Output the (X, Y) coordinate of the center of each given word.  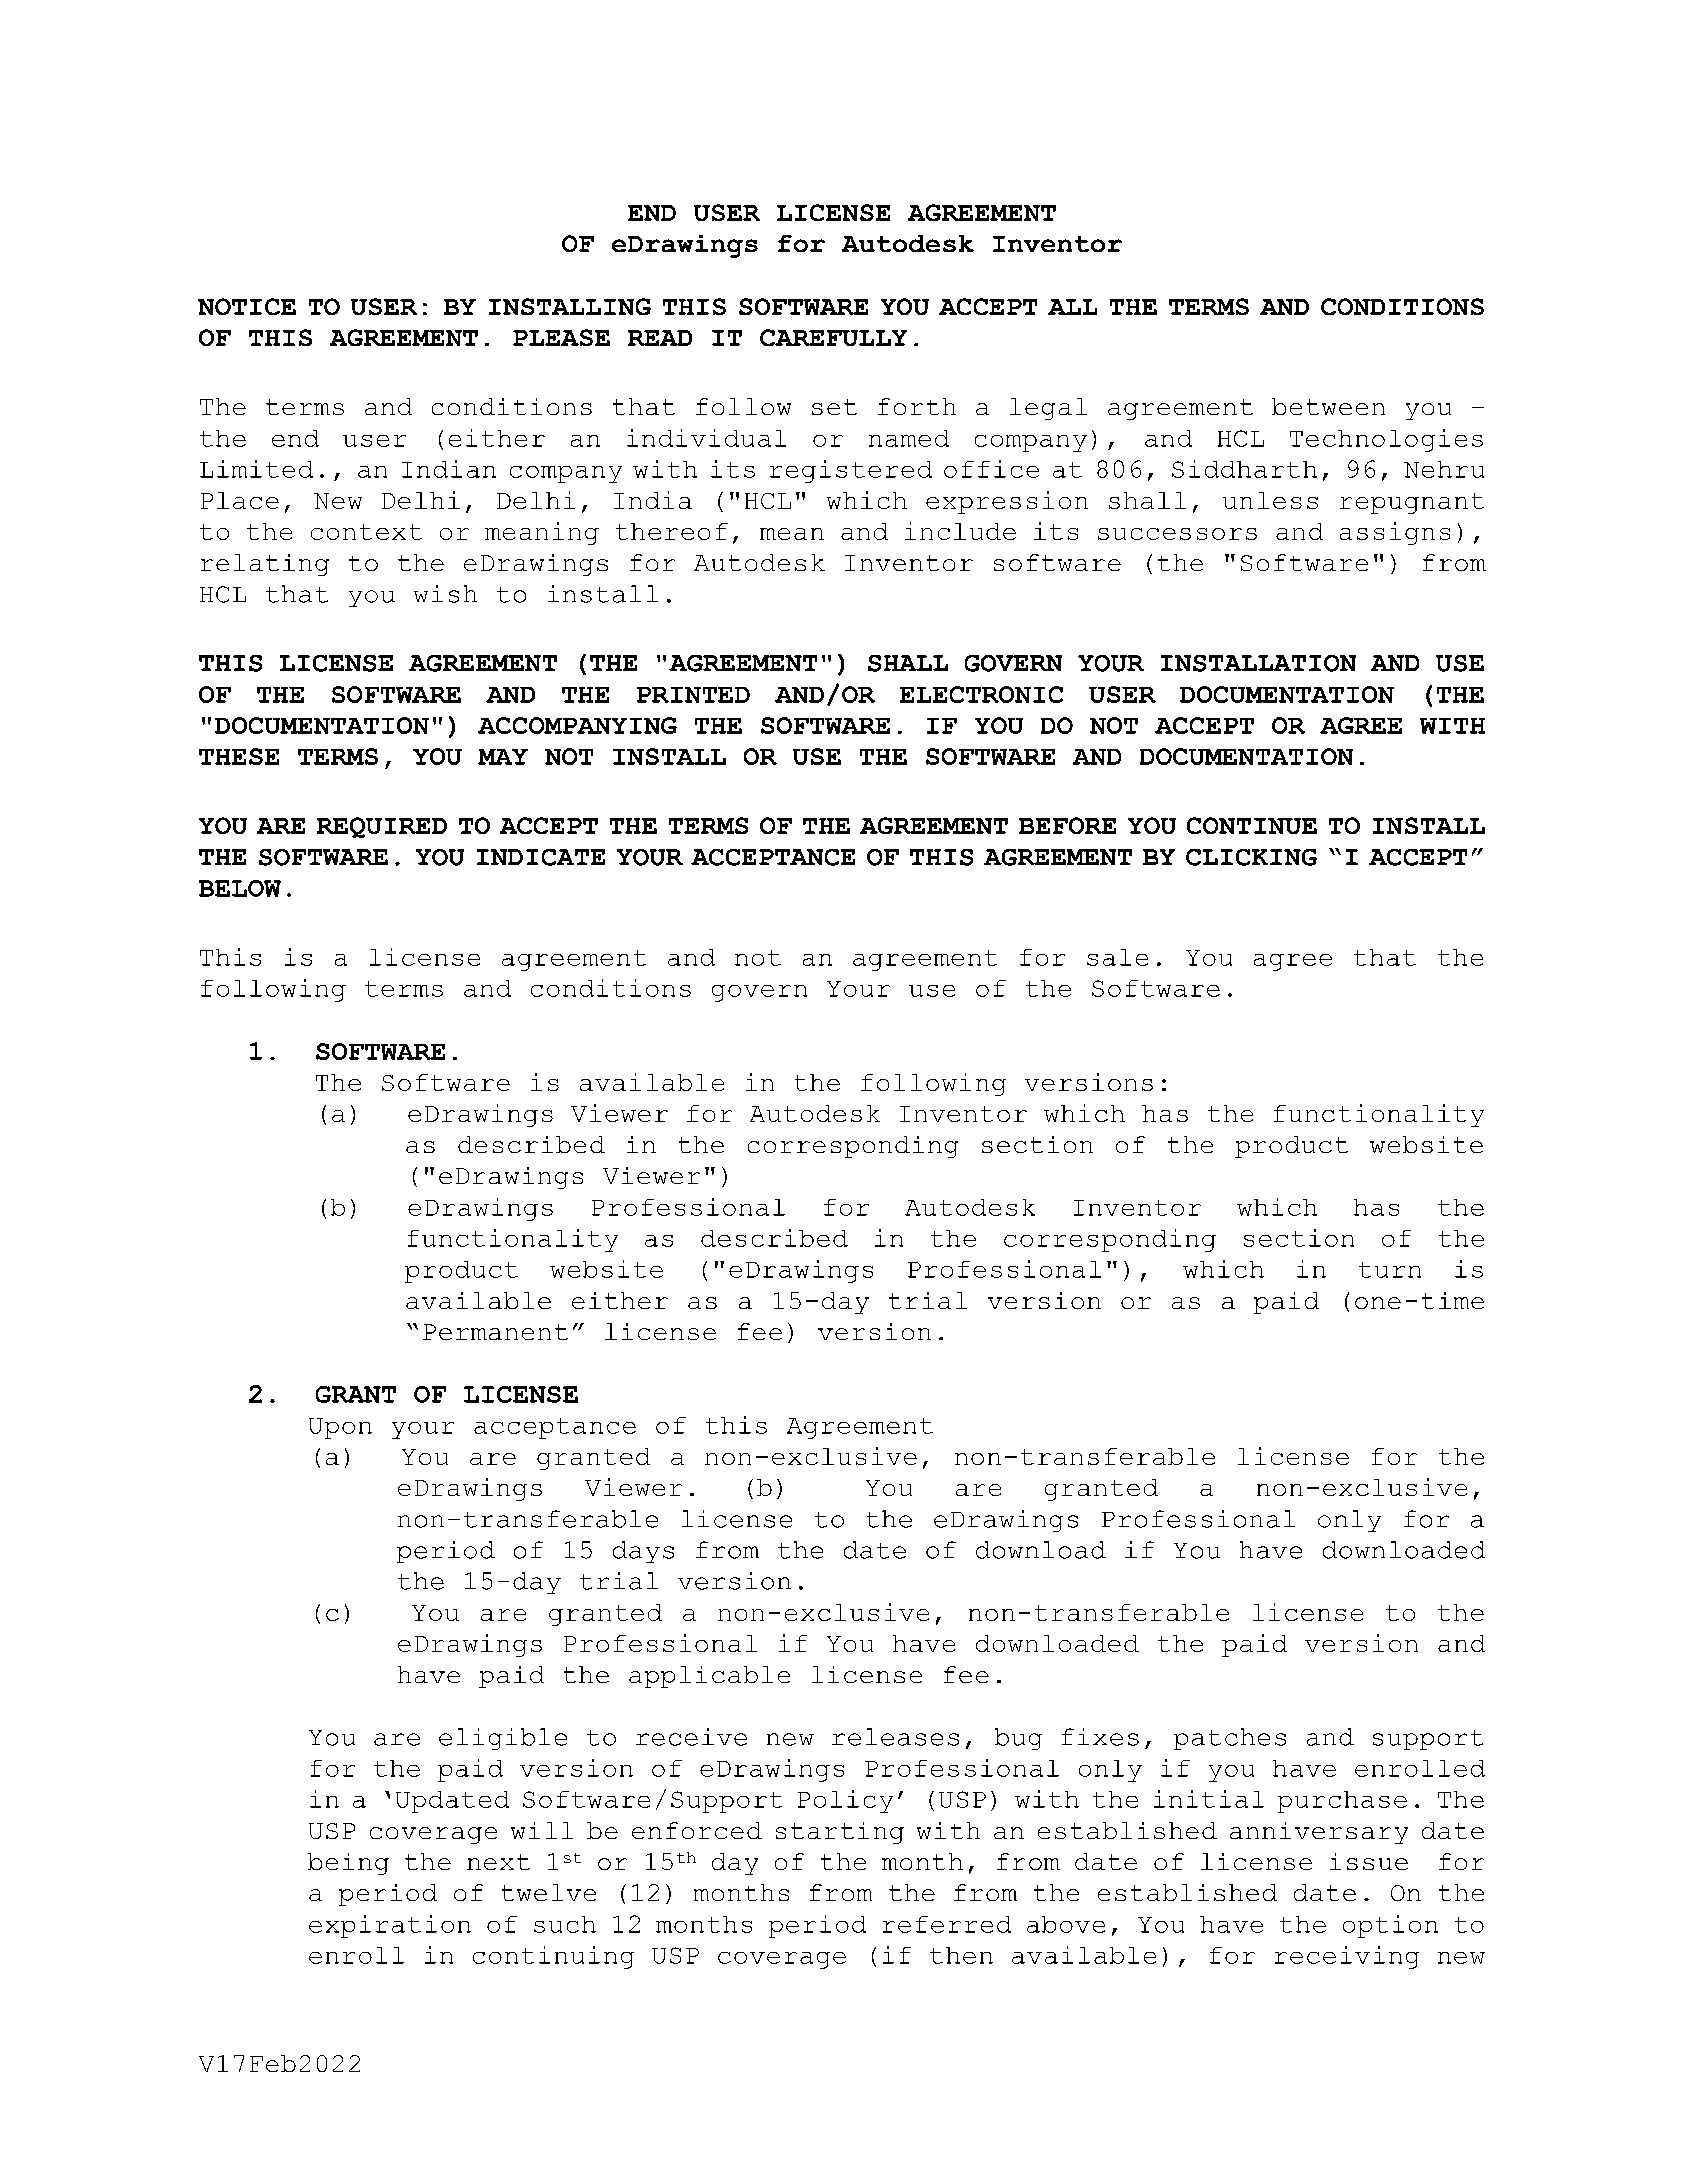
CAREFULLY (833, 337)
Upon (340, 1428)
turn (1390, 1270)
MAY (503, 757)
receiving (1347, 1957)
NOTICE (247, 306)
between (1328, 406)
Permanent (495, 1332)
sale (1117, 957)
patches (1230, 1739)
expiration (390, 1926)
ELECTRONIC (981, 694)
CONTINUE (1252, 825)
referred (947, 1924)
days (643, 1552)
